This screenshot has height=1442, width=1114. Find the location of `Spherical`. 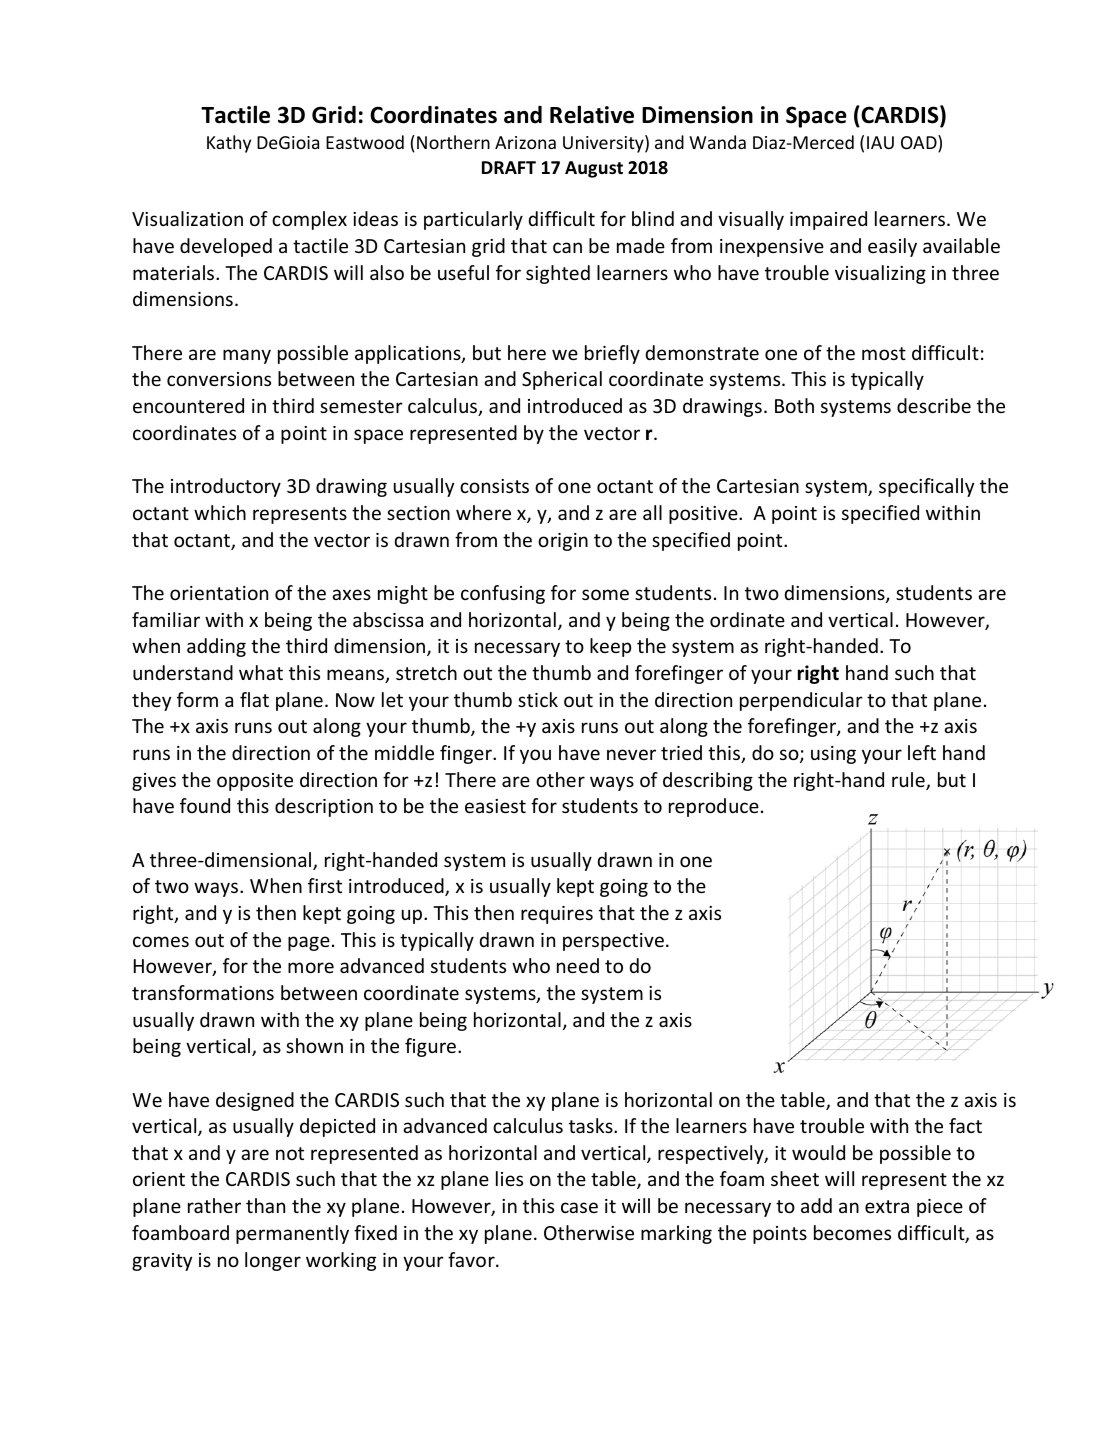

Spherical is located at coordinates (562, 380).
